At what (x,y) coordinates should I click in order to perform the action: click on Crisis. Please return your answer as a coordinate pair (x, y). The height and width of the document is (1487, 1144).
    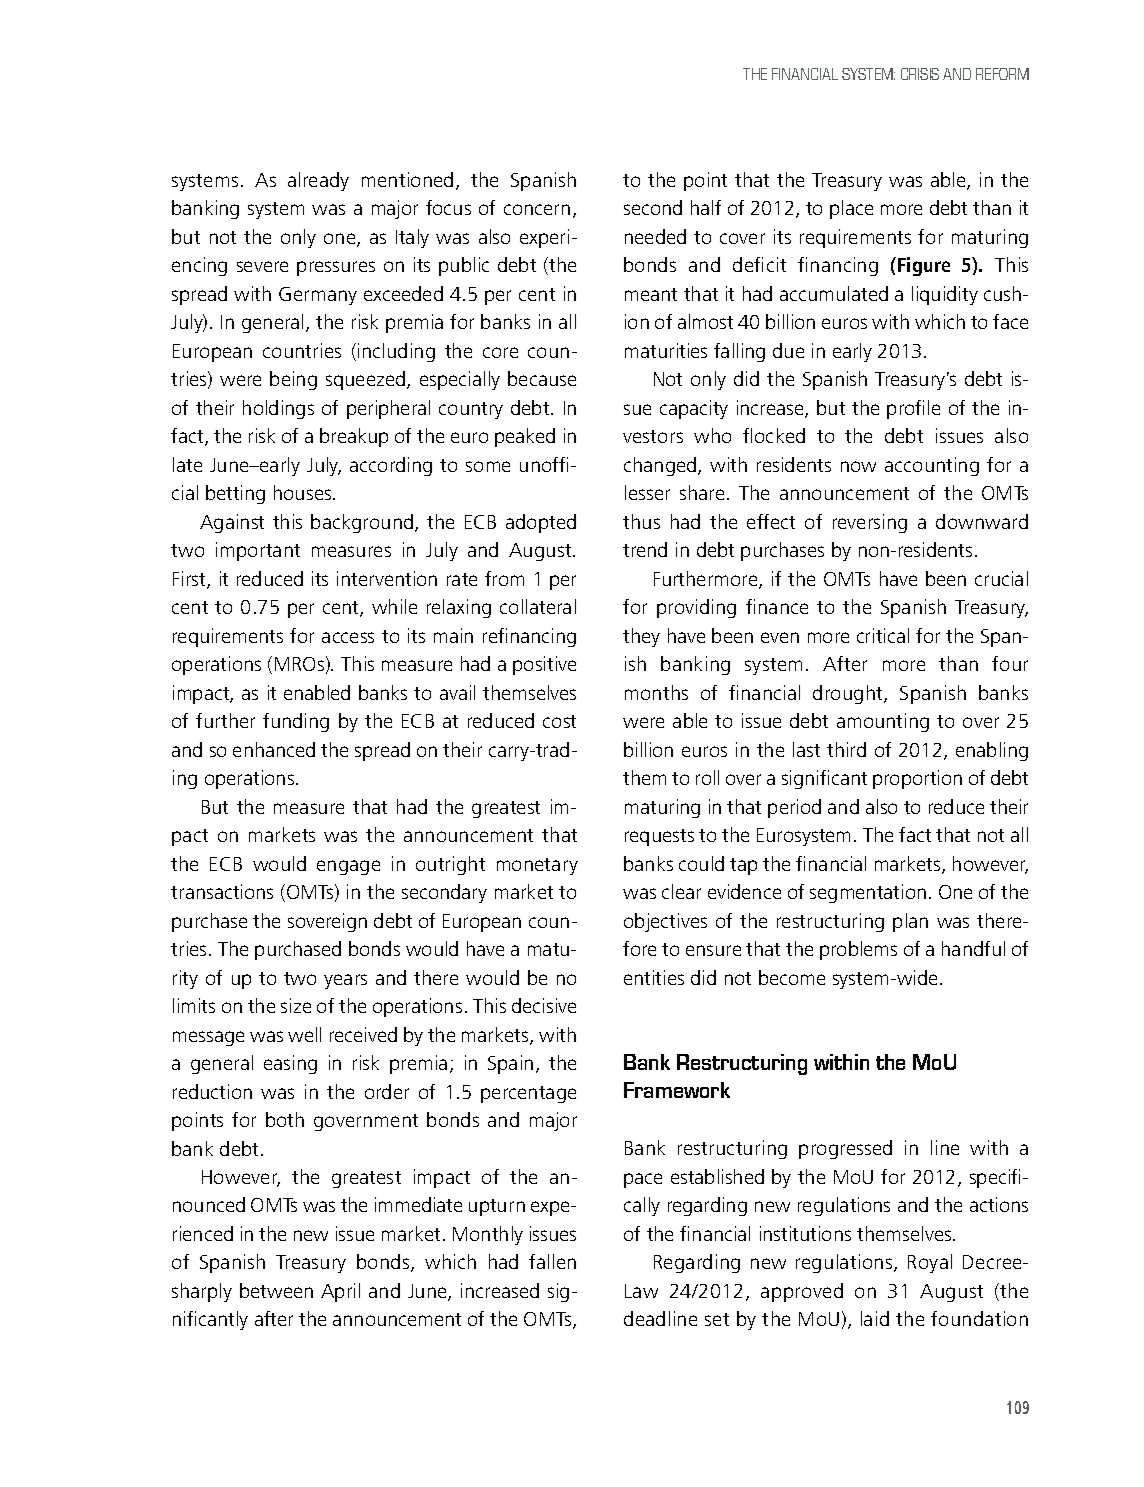
    Looking at the image, I should click on (920, 74).
